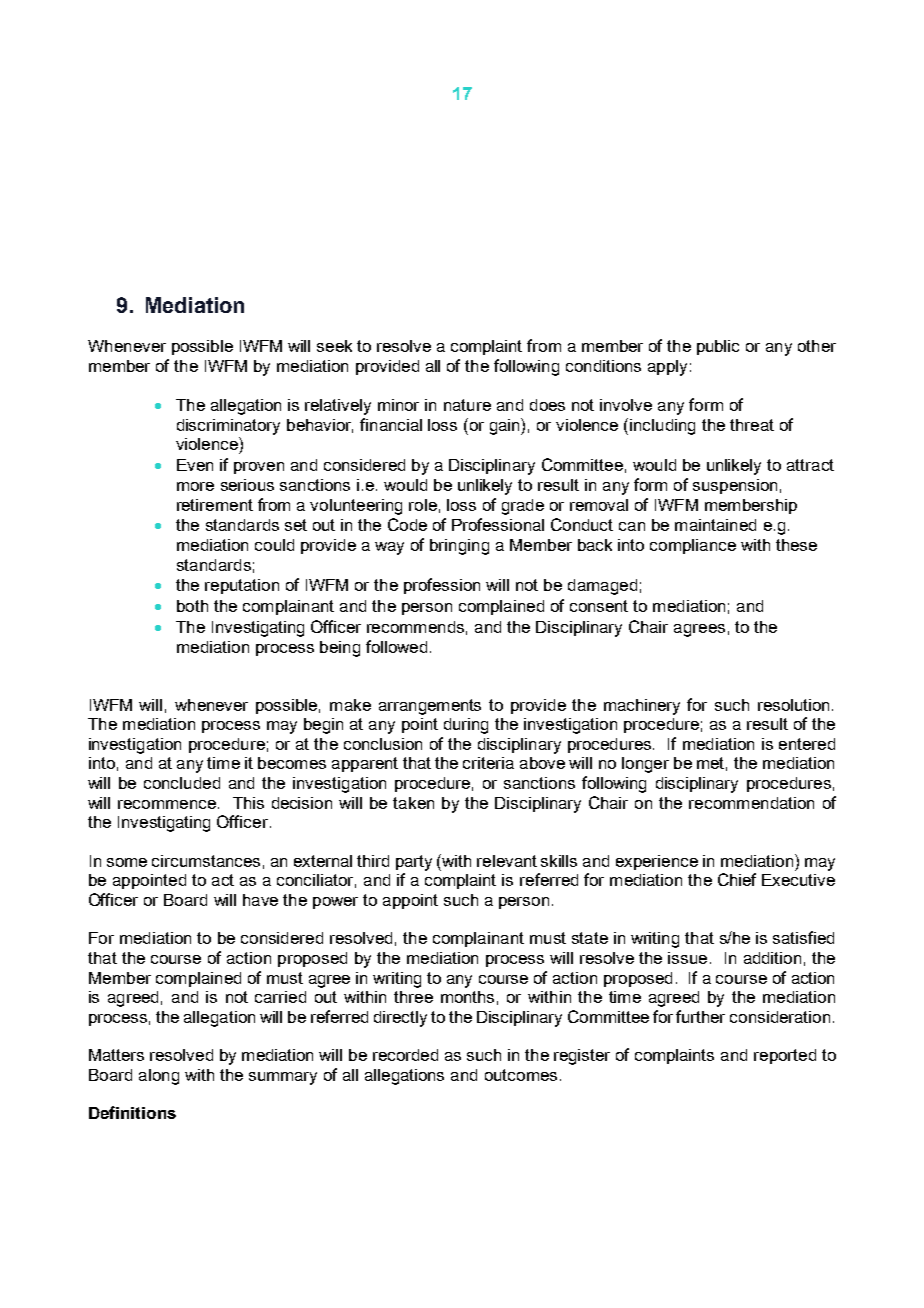  Describe the element at coordinates (459, 547) in the document. I see `bringing` at that location.
